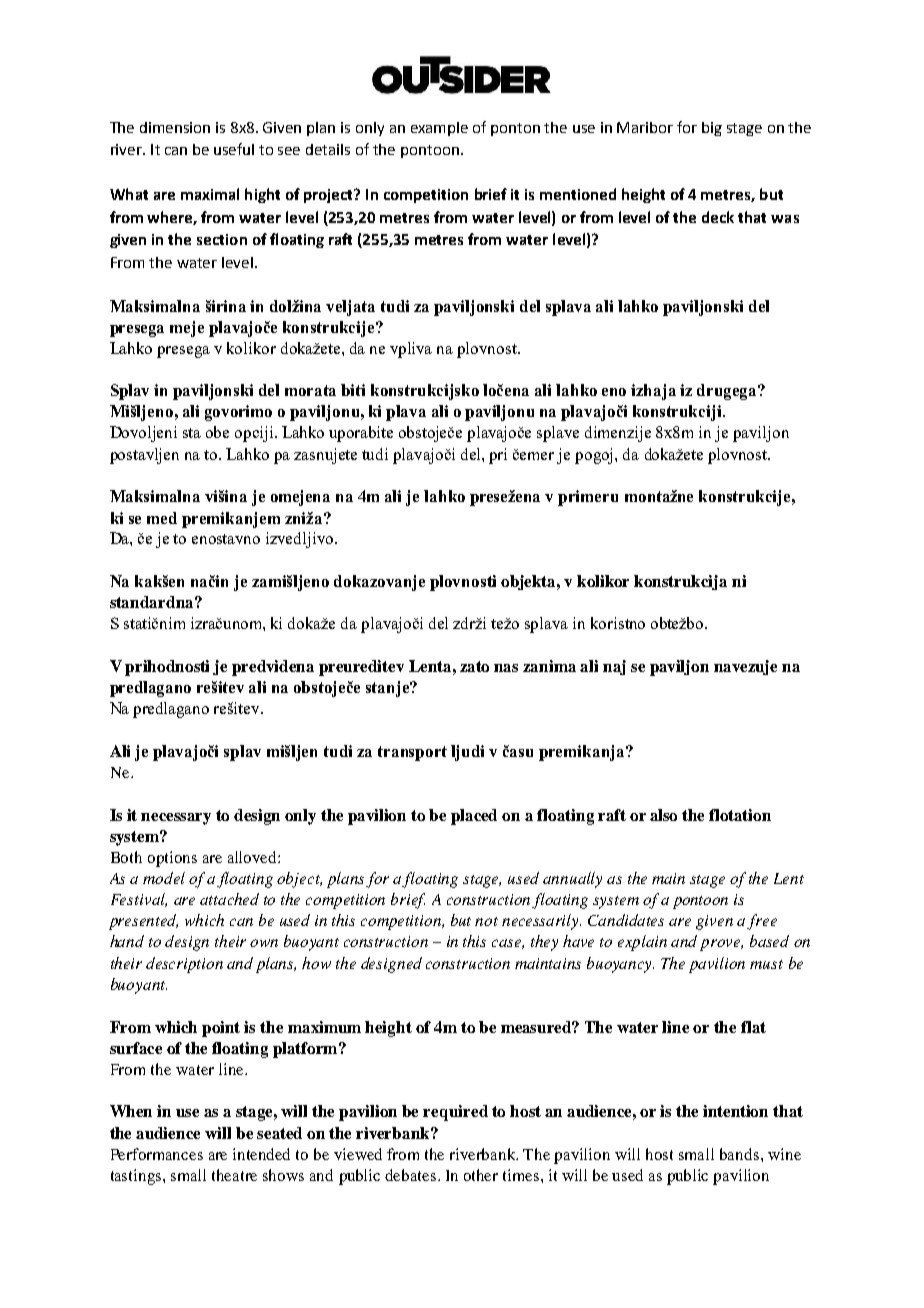  Describe the element at coordinates (234, 1175) in the image. I see `theatre` at that location.
